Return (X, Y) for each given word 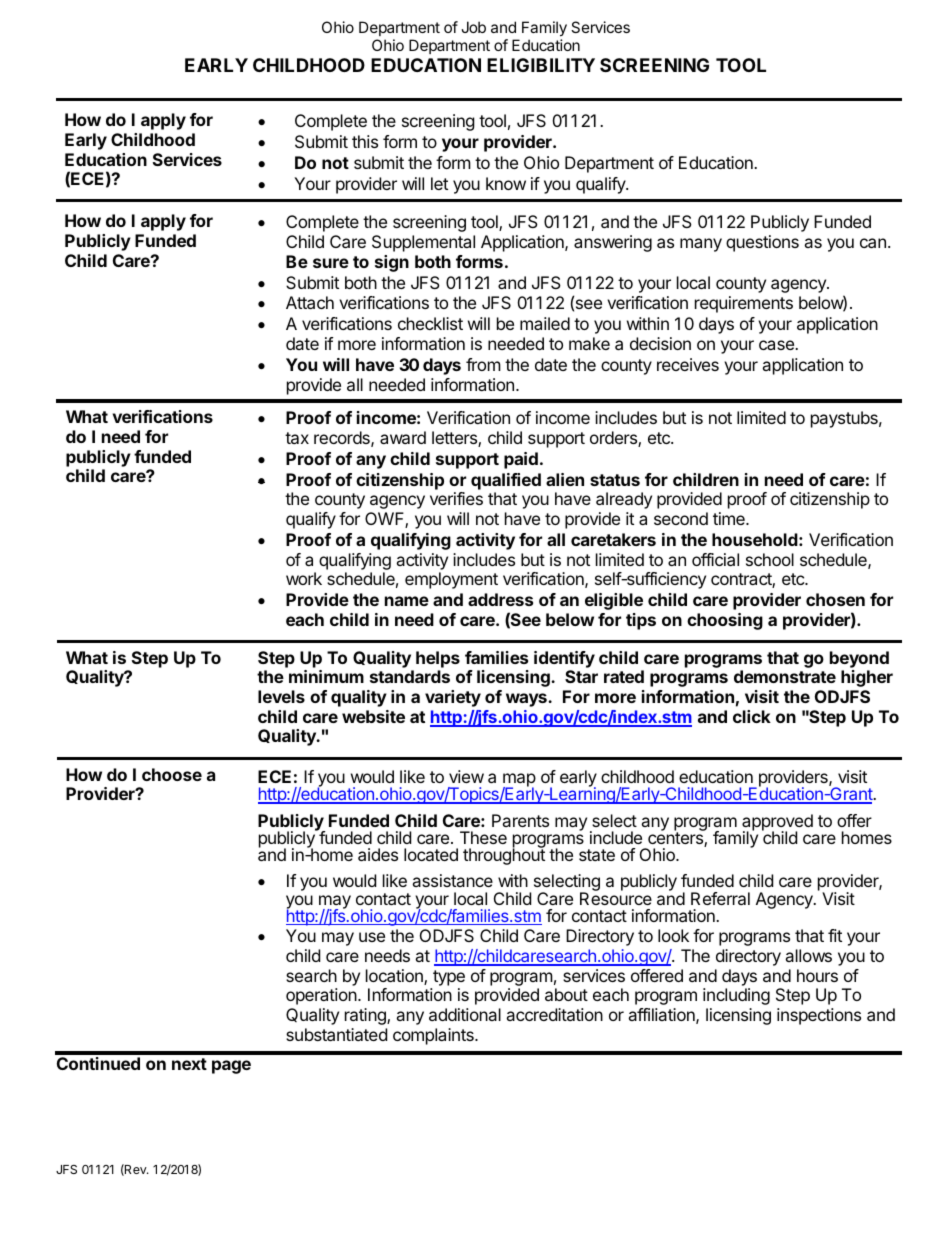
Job (473, 27)
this (365, 141)
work (304, 578)
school (770, 559)
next (189, 1064)
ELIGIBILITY (541, 65)
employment (451, 580)
